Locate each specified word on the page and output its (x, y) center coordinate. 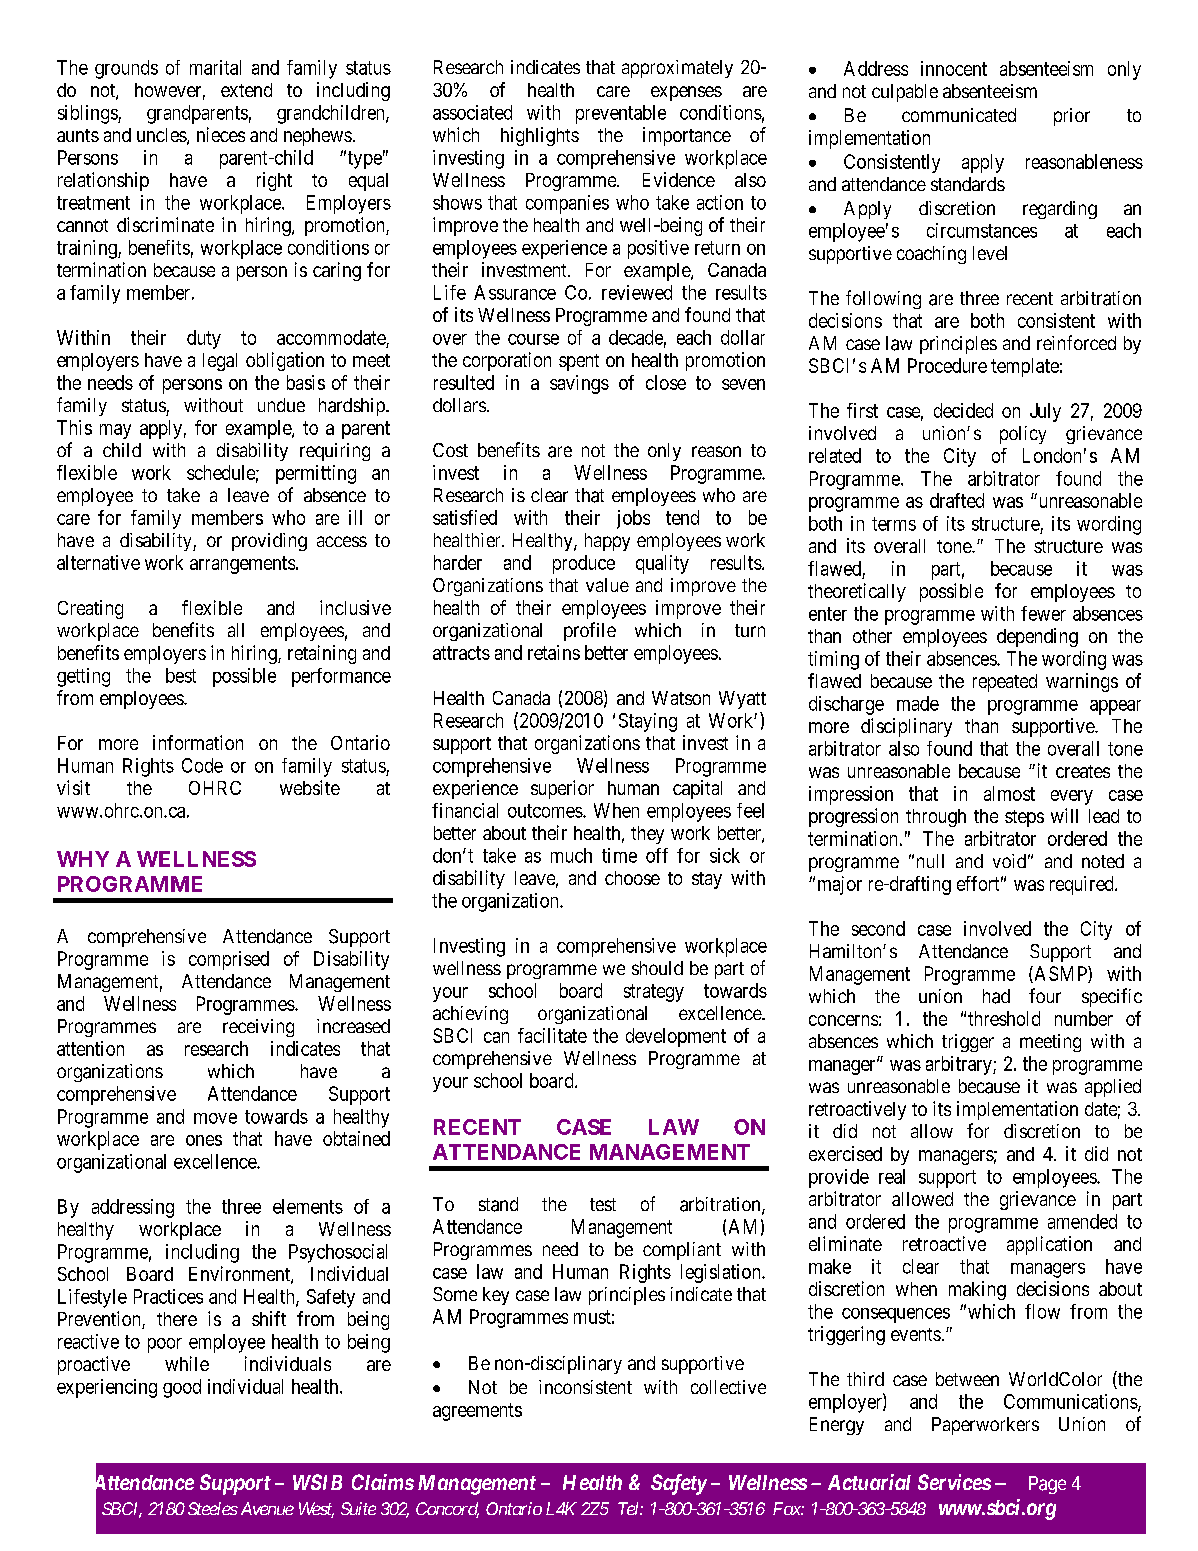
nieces (221, 134)
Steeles (213, 1508)
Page (1047, 1485)
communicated (959, 115)
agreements (477, 1412)
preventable (621, 114)
